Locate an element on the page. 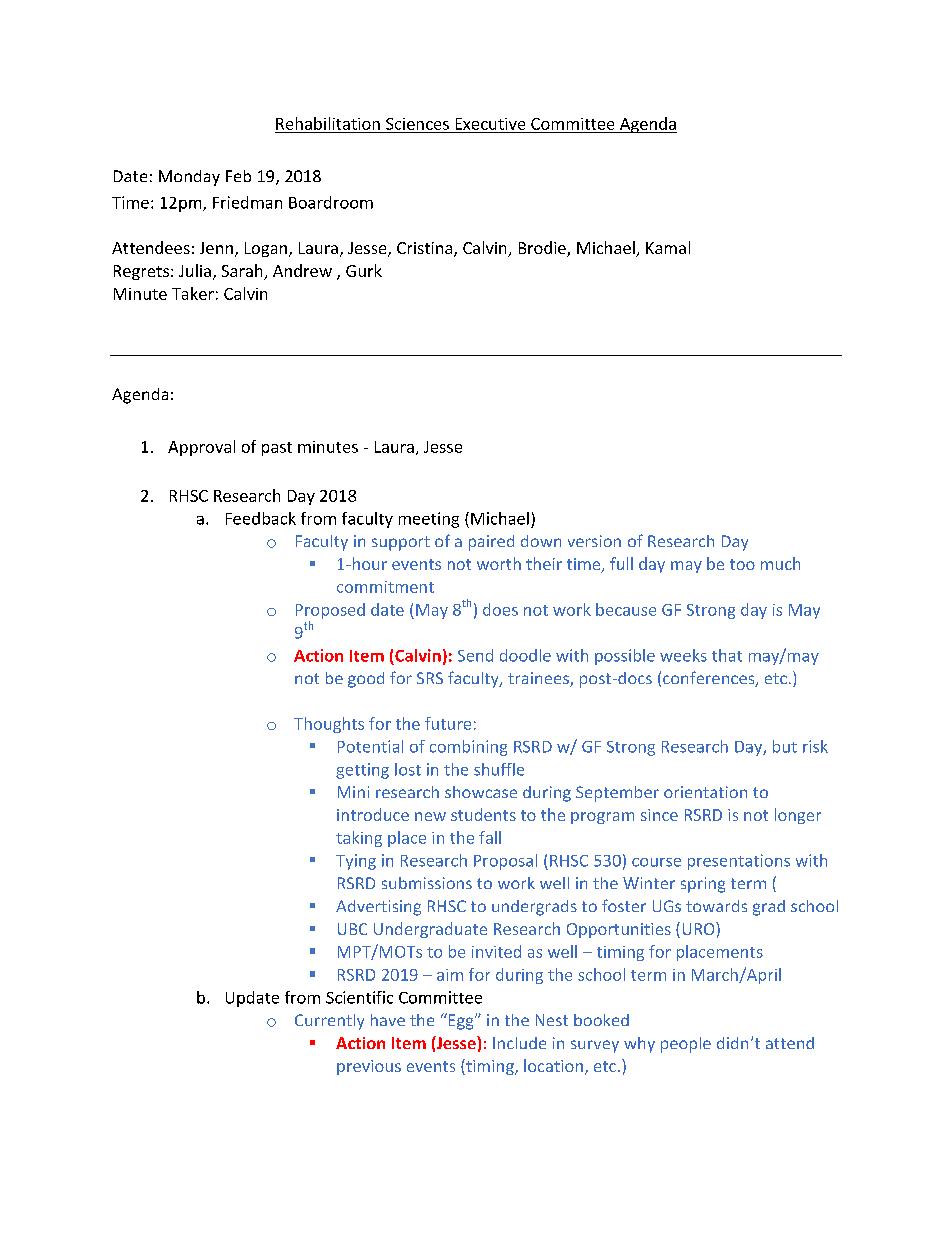 Image resolution: width=952 pixels, height=1233 pixels. too is located at coordinates (742, 564).
